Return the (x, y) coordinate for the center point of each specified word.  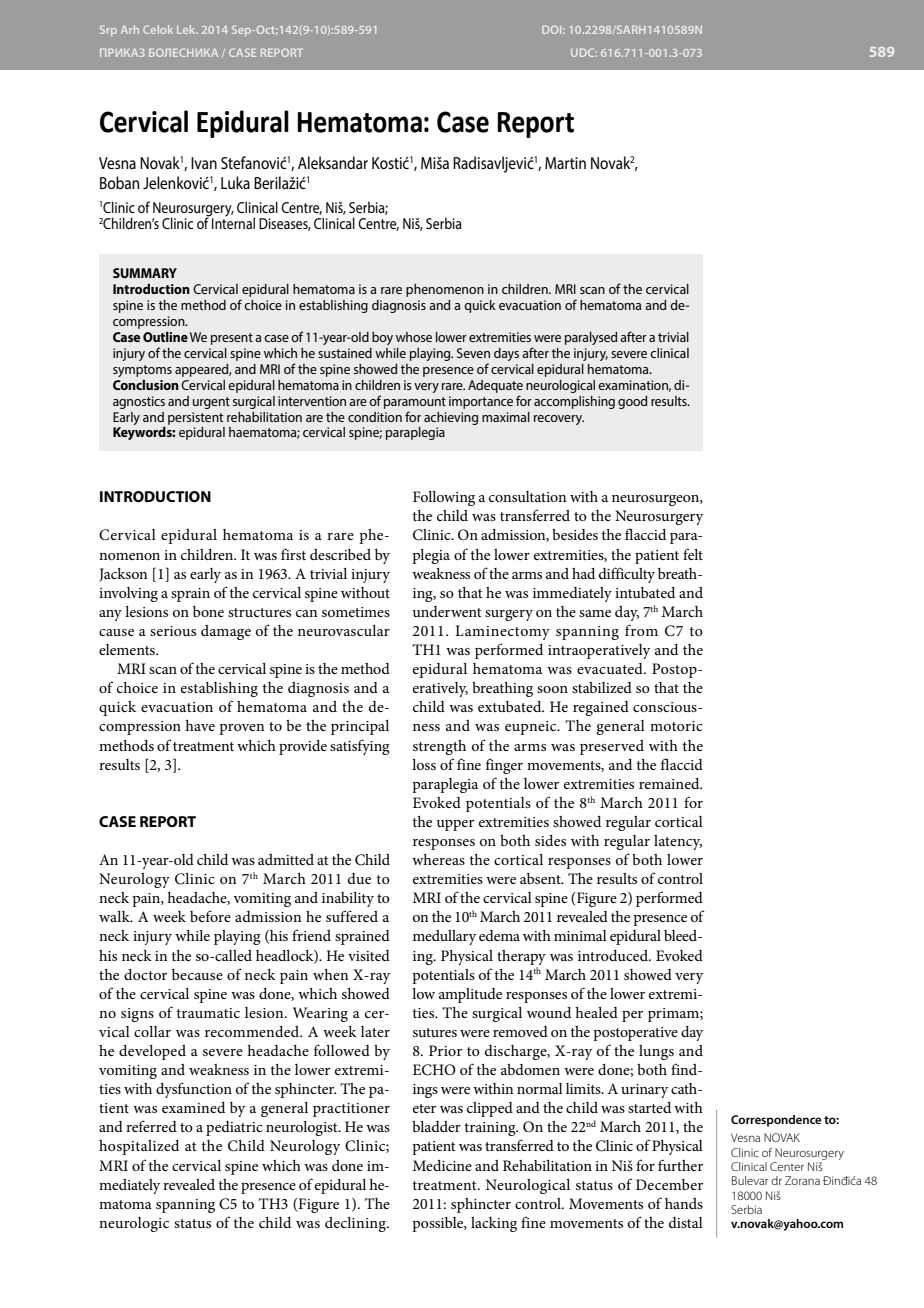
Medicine (442, 1165)
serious (173, 631)
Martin (565, 163)
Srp (108, 30)
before (210, 916)
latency (678, 842)
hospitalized (139, 1147)
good (632, 402)
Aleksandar (333, 162)
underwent (447, 611)
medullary (444, 937)
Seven (473, 353)
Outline (165, 337)
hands (684, 1203)
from (641, 630)
